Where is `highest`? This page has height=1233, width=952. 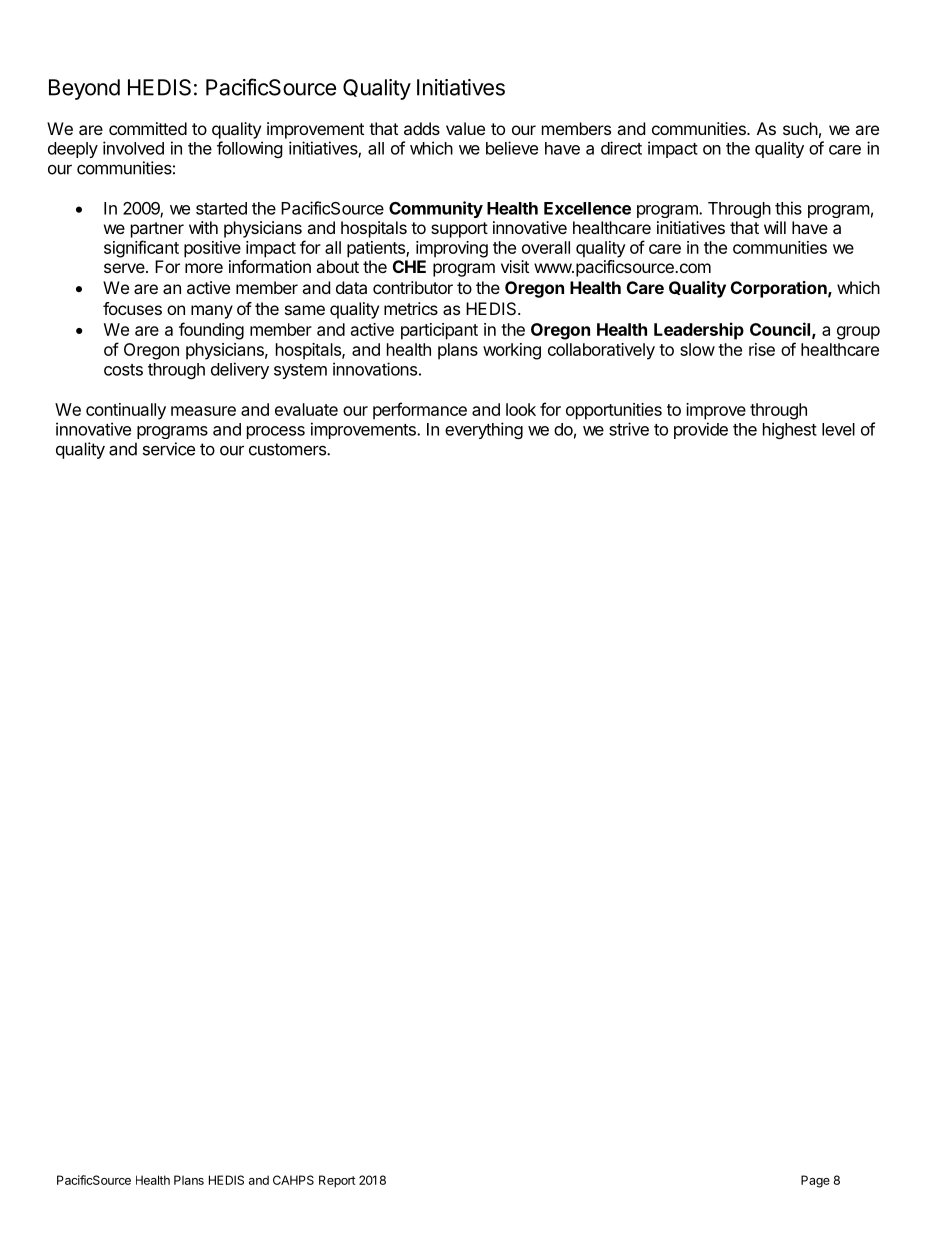 highest is located at coordinates (790, 430).
